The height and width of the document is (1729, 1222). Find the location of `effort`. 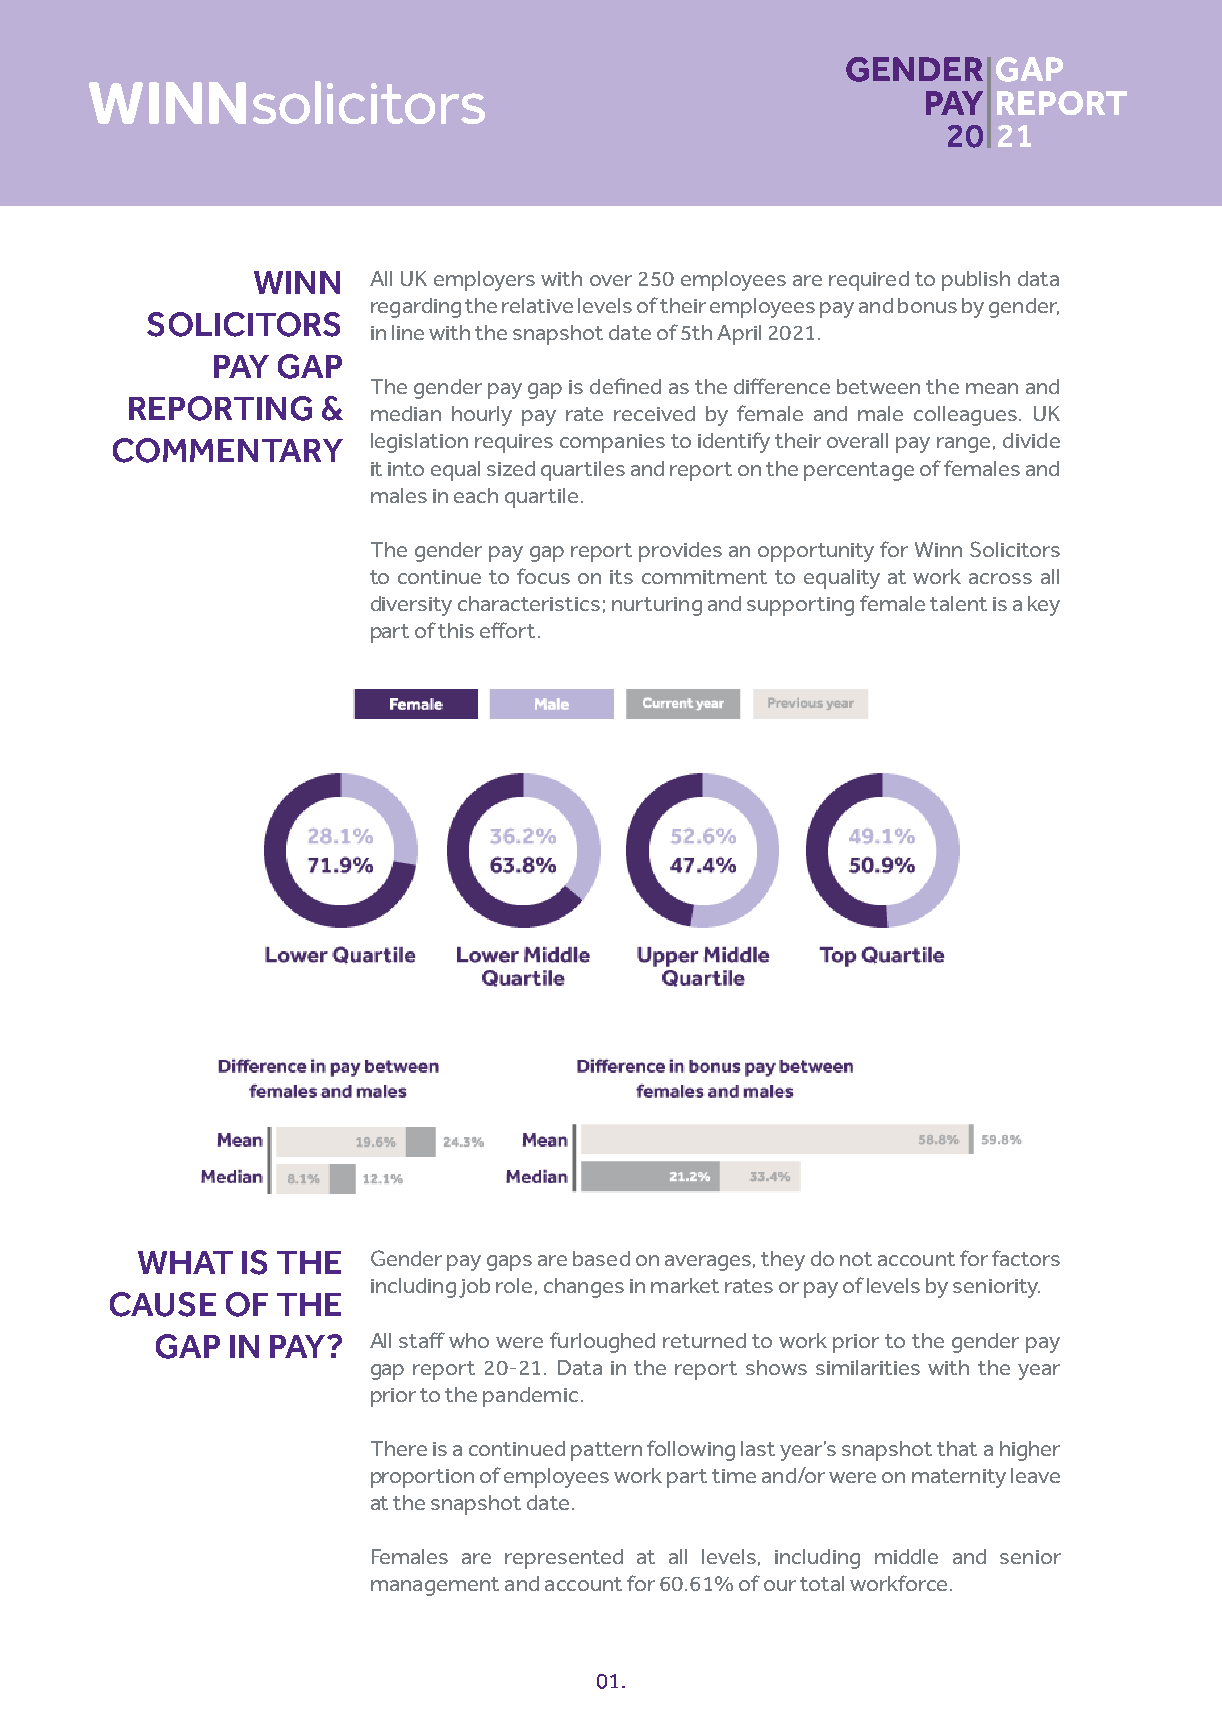

effort is located at coordinates (509, 630).
